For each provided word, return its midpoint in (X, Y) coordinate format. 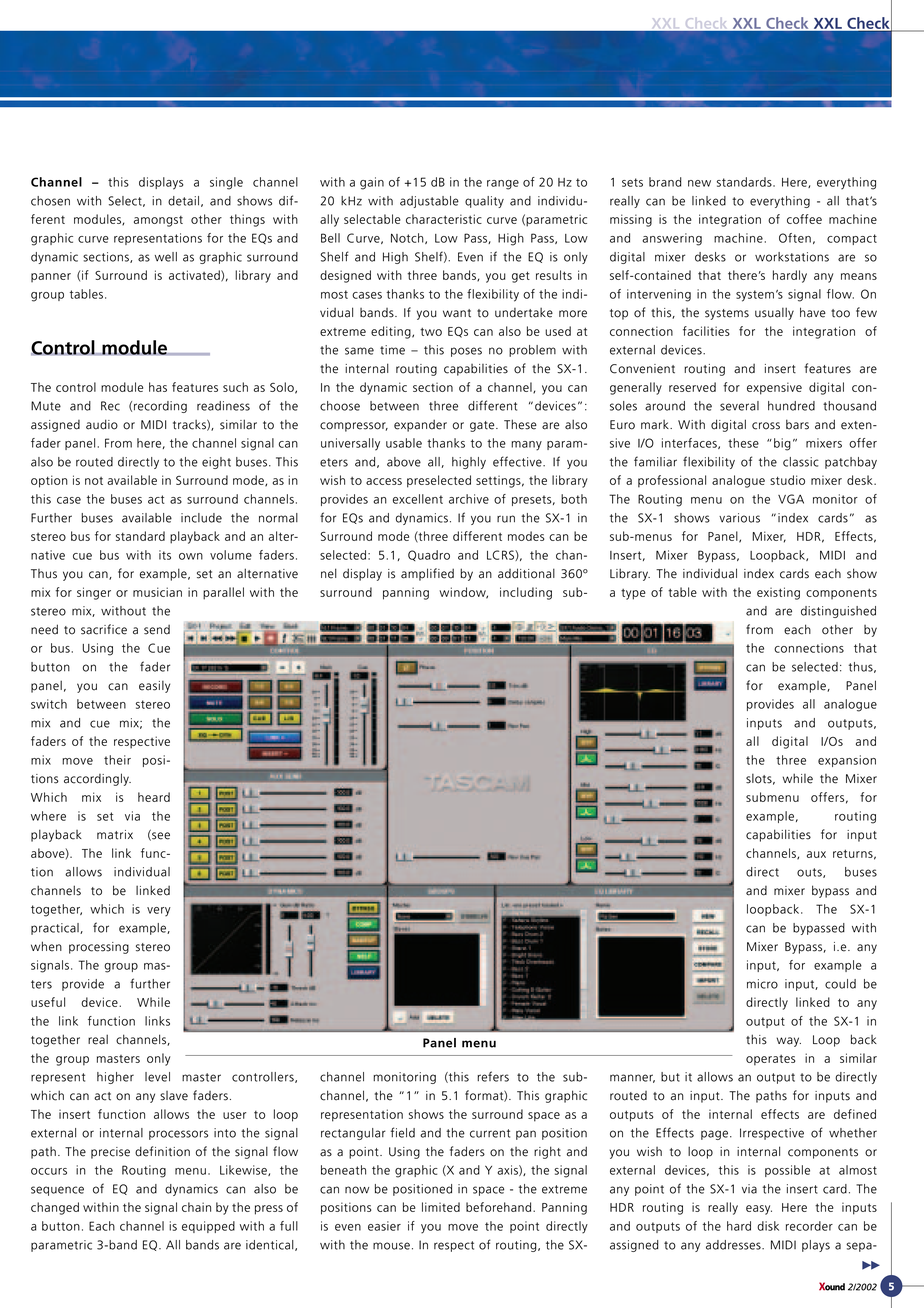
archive (469, 499)
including (526, 593)
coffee (804, 219)
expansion (847, 761)
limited (441, 1207)
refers (493, 1076)
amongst (158, 221)
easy (759, 1210)
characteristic (444, 219)
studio (787, 480)
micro (762, 984)
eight (216, 463)
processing (99, 948)
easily (154, 687)
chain (196, 1207)
